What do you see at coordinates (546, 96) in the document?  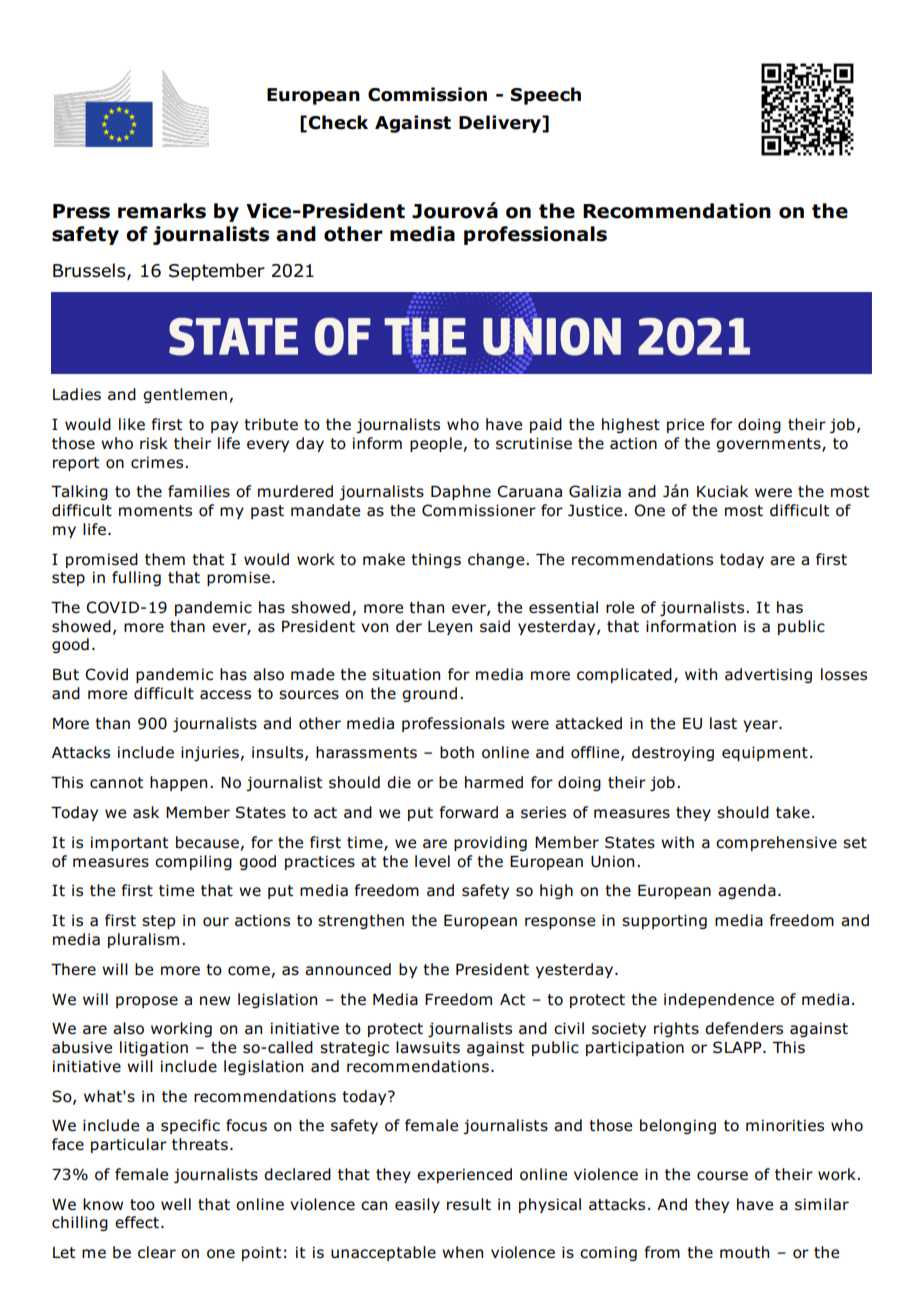 I see `Speech` at bounding box center [546, 96].
